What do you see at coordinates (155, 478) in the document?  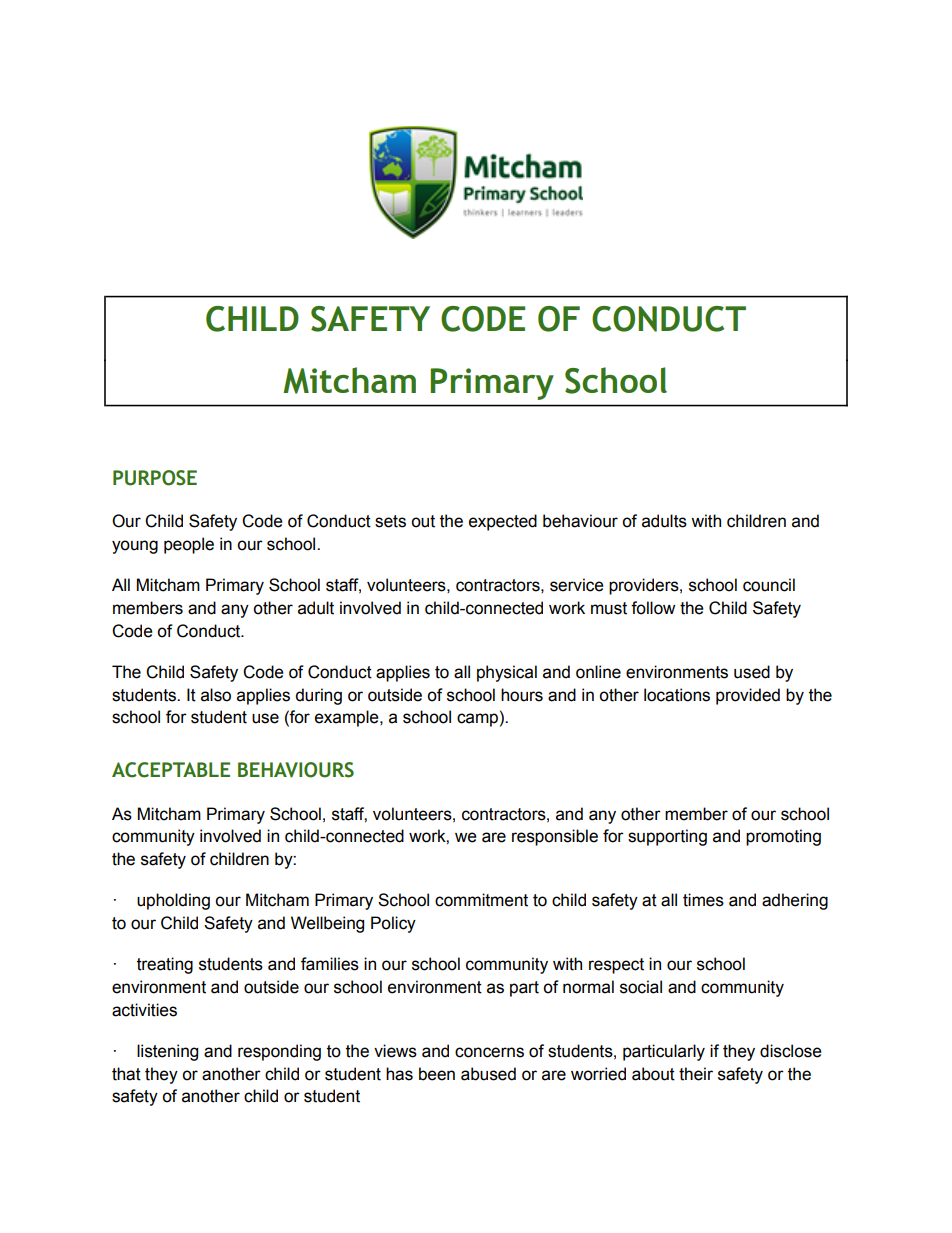 I see `PURPOSE` at bounding box center [155, 478].
